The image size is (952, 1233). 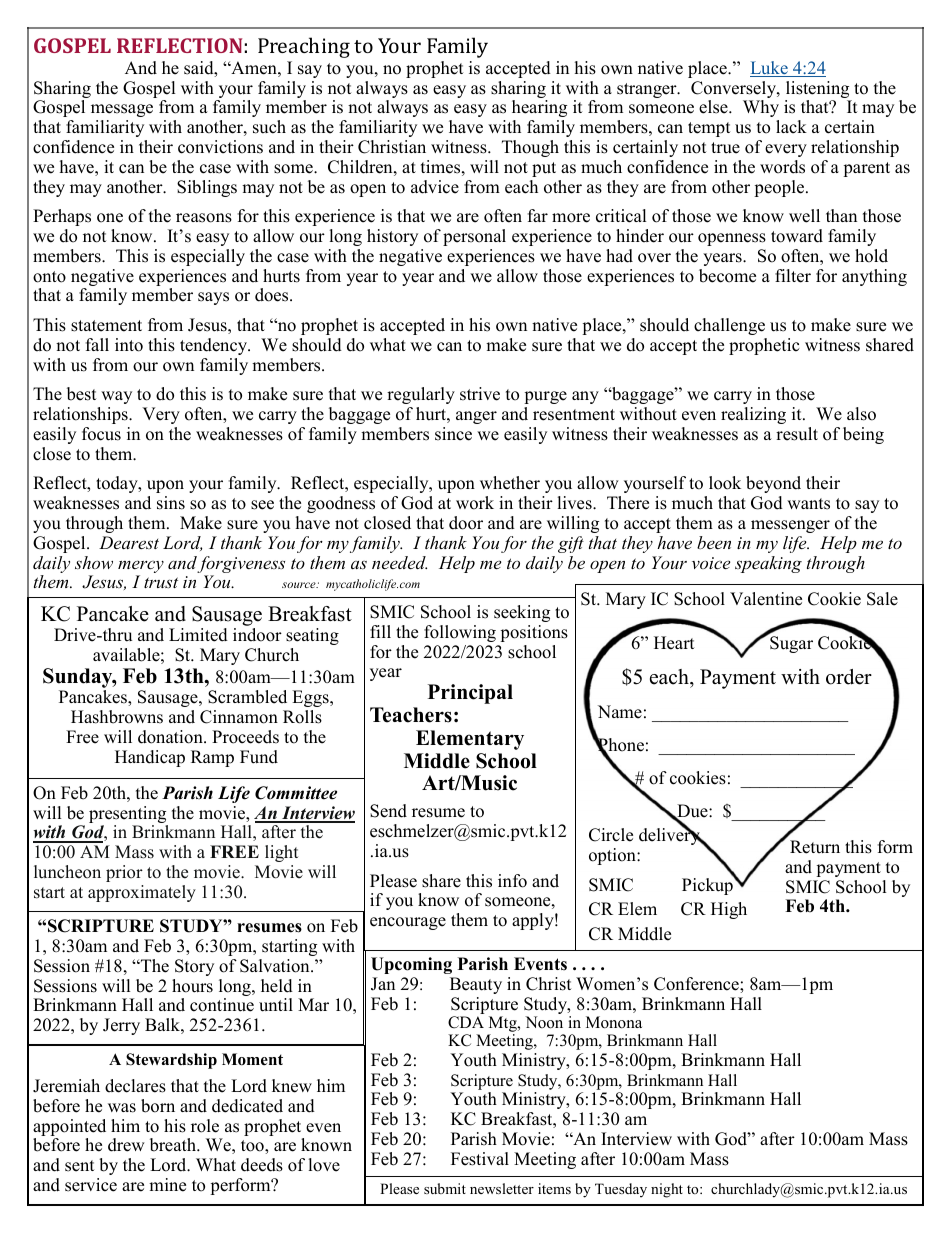 What do you see at coordinates (122, 110) in the document?
I see `message` at bounding box center [122, 110].
